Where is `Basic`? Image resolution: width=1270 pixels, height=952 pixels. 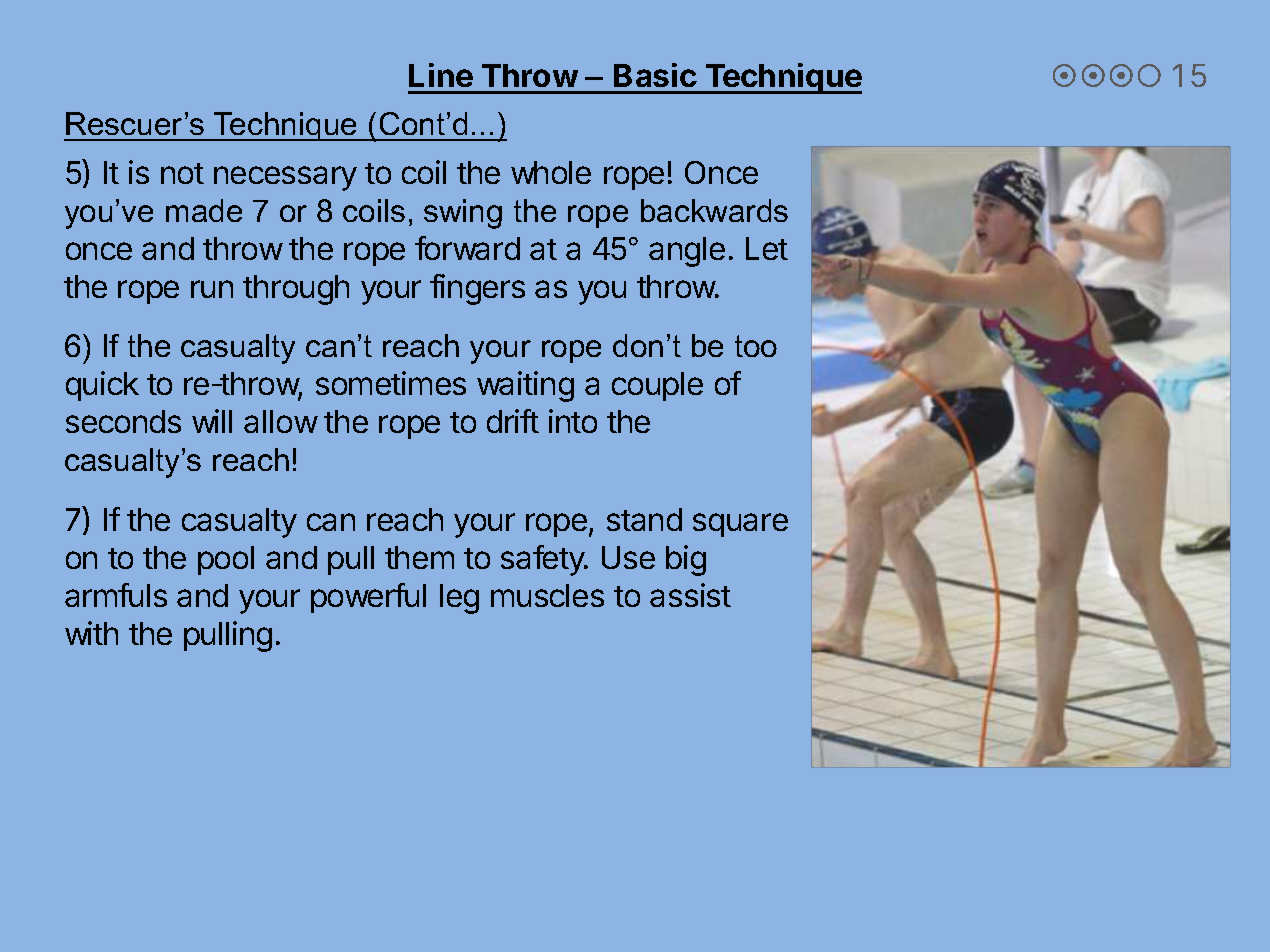
Basic is located at coordinates (655, 75).
